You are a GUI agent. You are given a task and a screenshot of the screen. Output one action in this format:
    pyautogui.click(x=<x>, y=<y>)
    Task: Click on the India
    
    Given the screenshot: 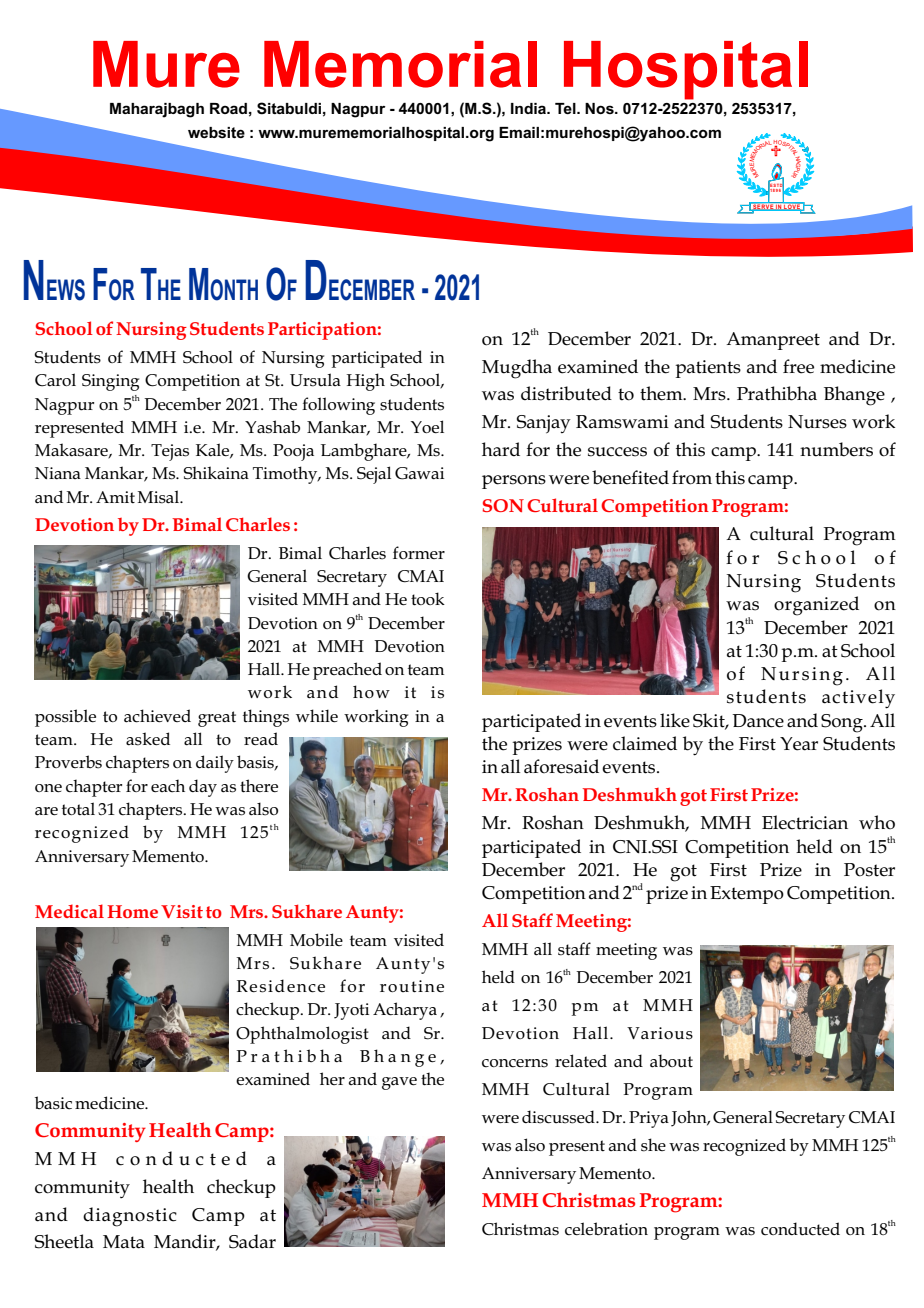 What is the action you would take?
    pyautogui.click(x=529, y=108)
